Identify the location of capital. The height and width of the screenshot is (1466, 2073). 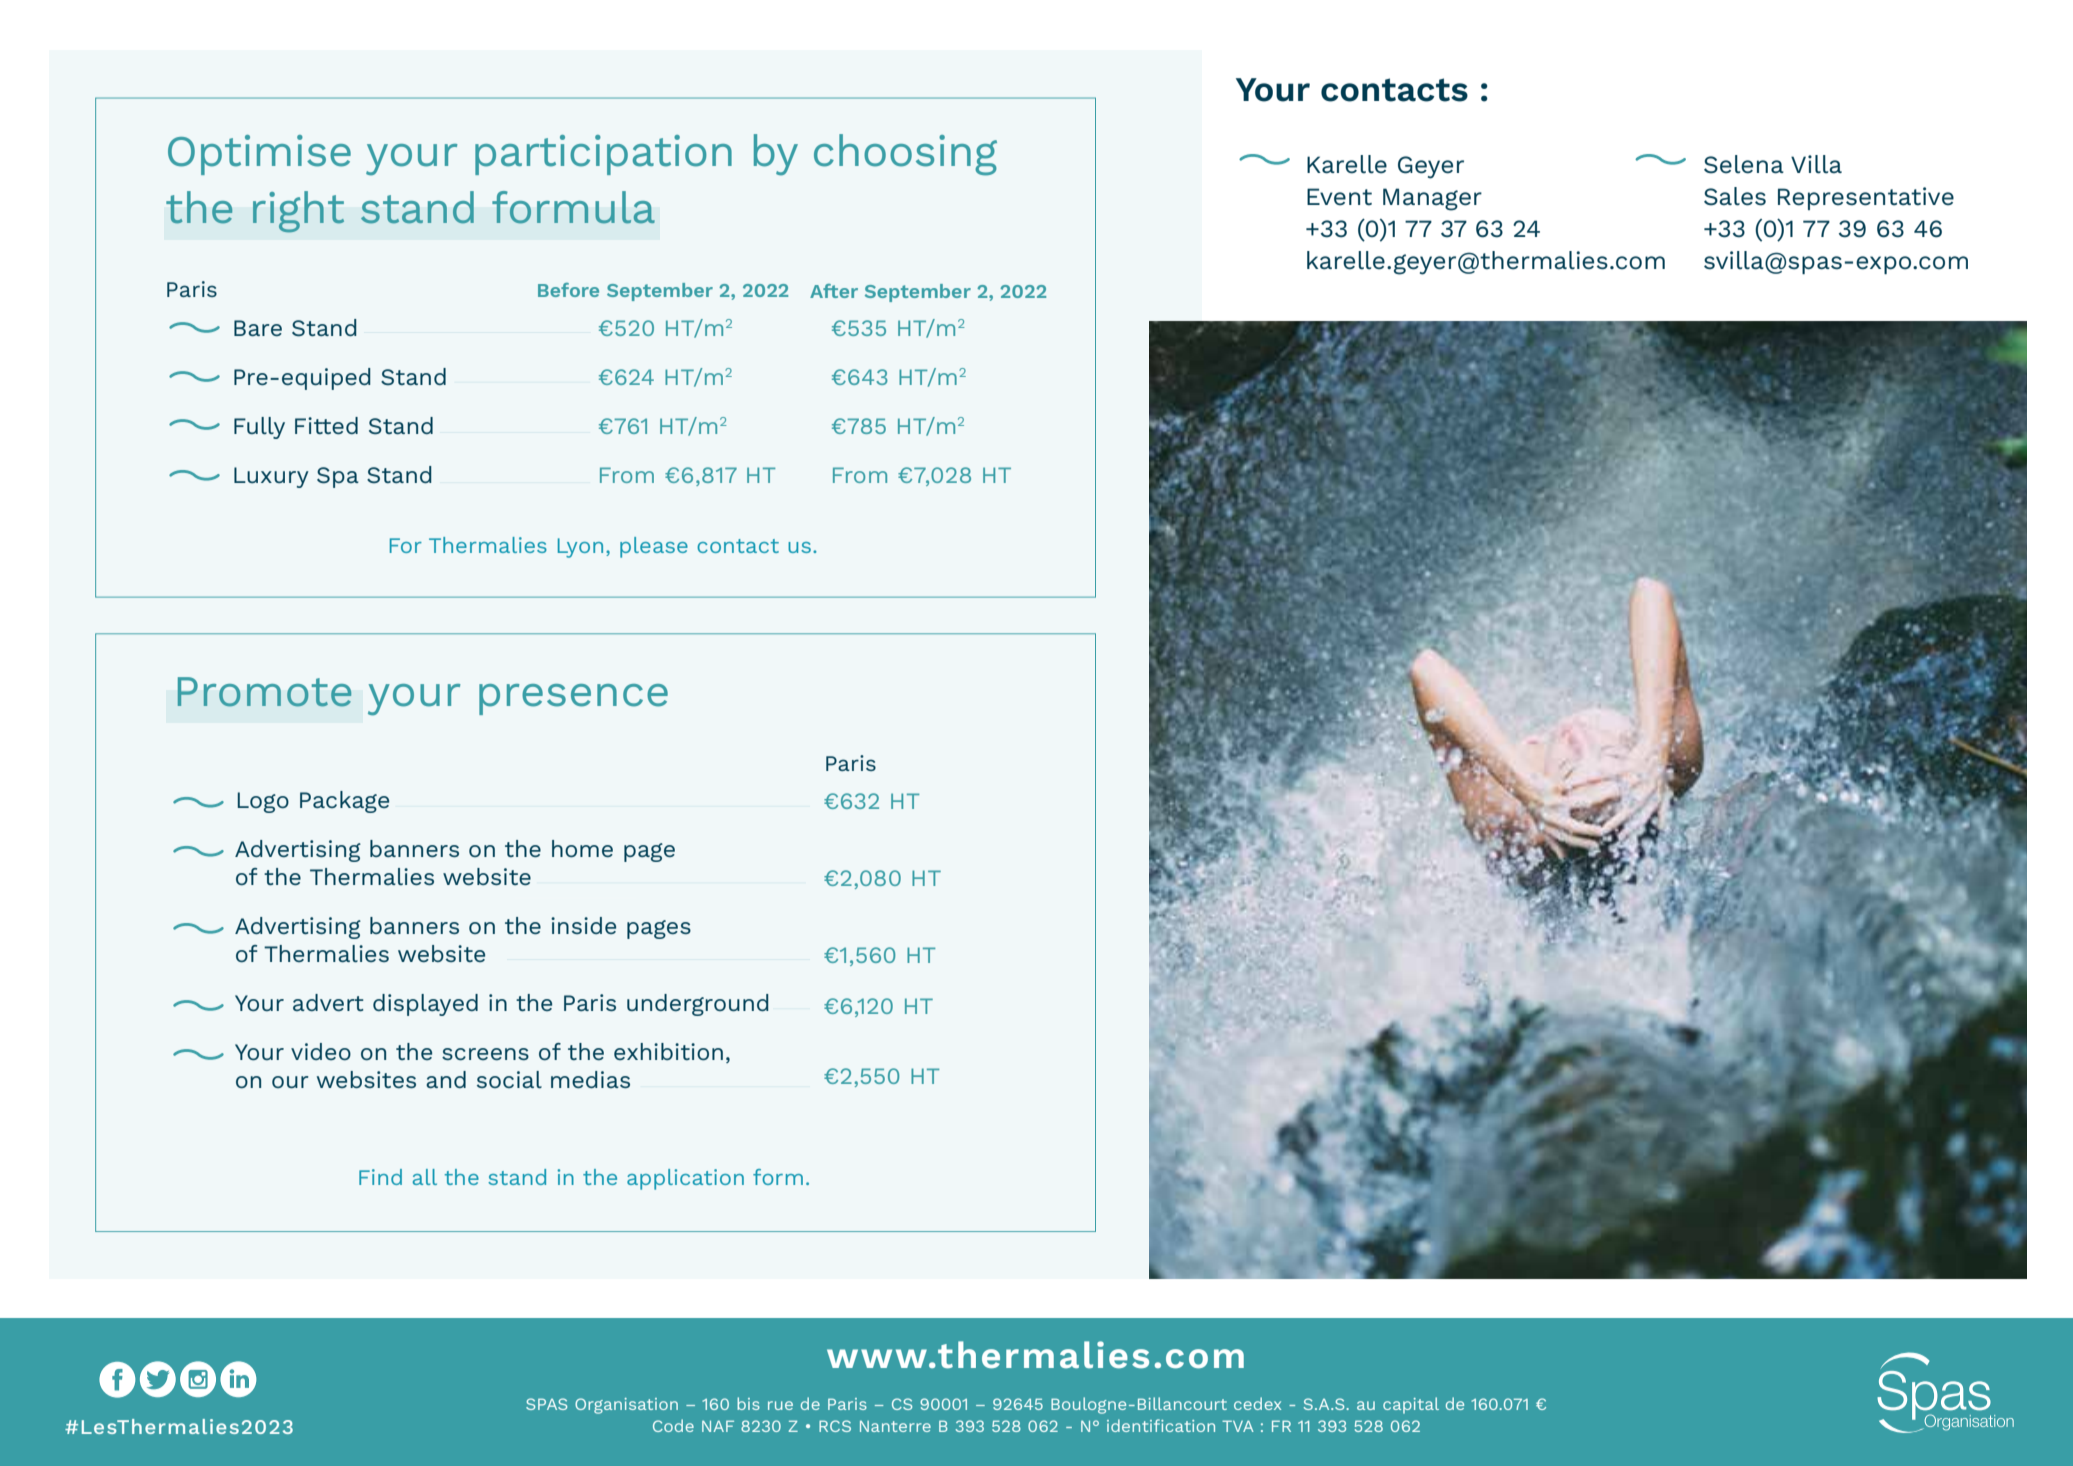
(1411, 1405).
